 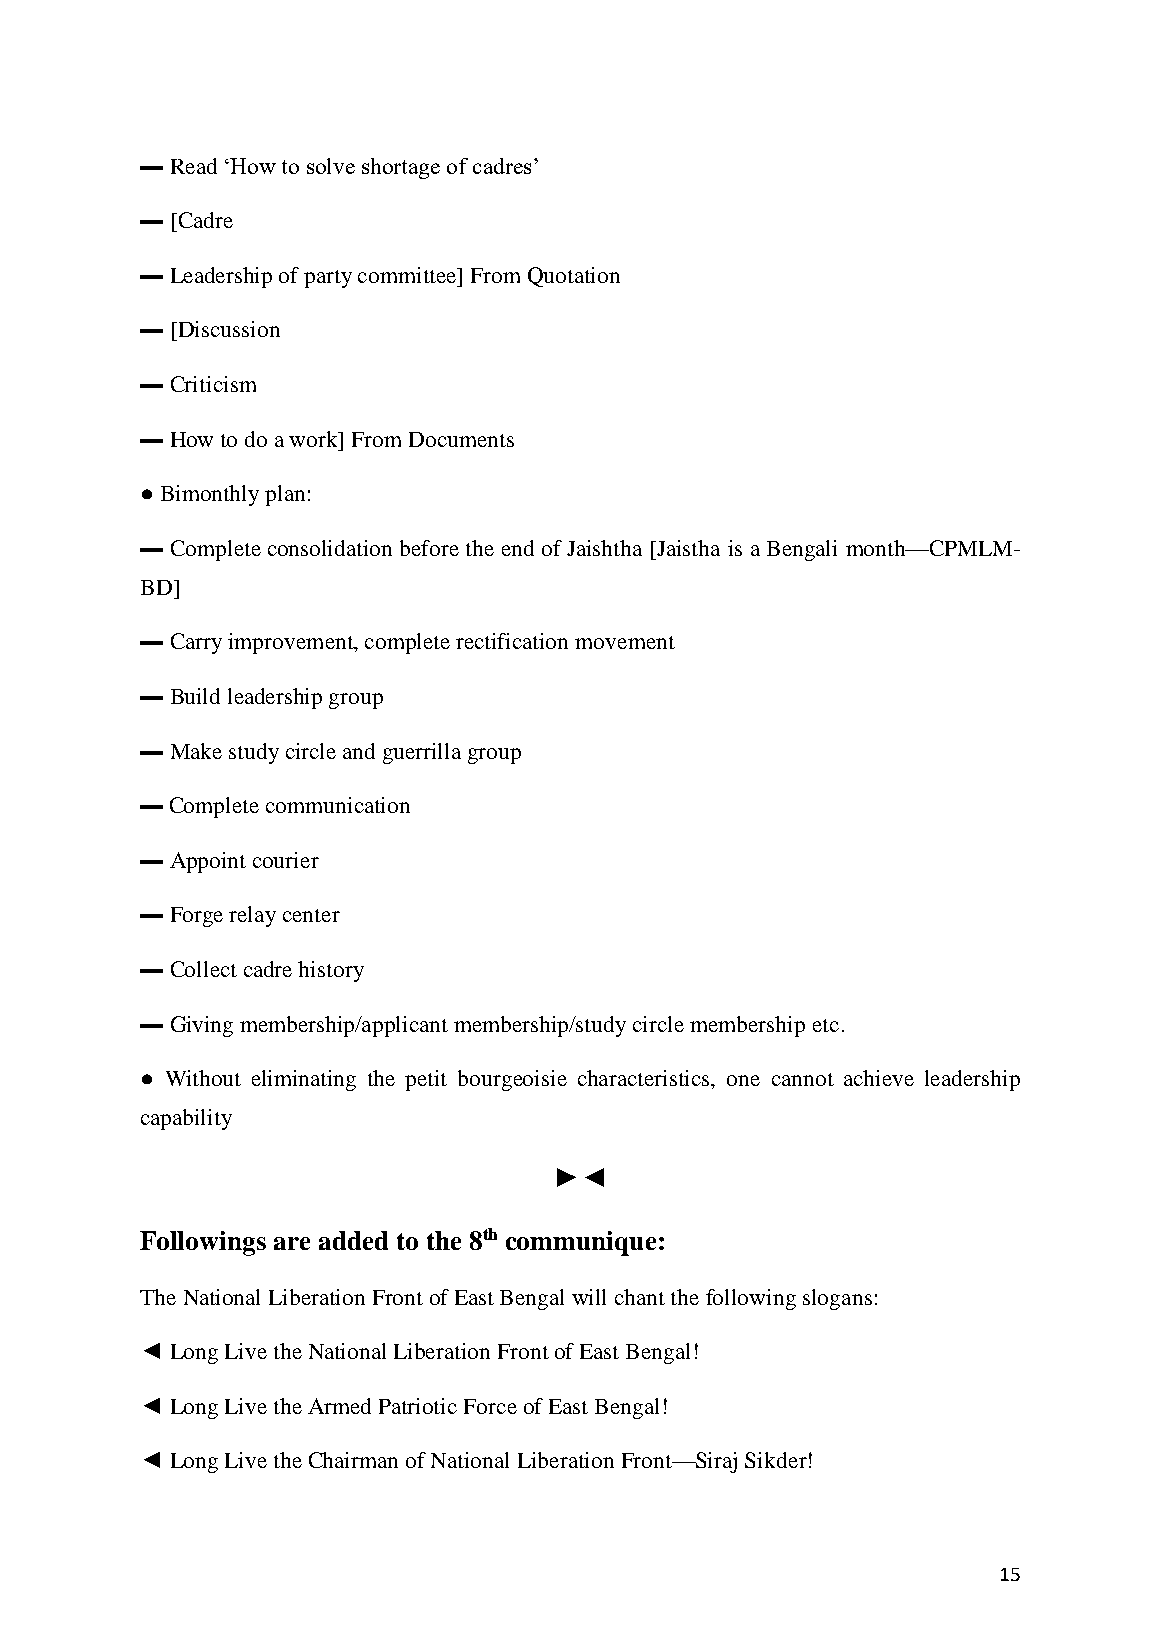 I want to click on committee, so click(x=408, y=275).
